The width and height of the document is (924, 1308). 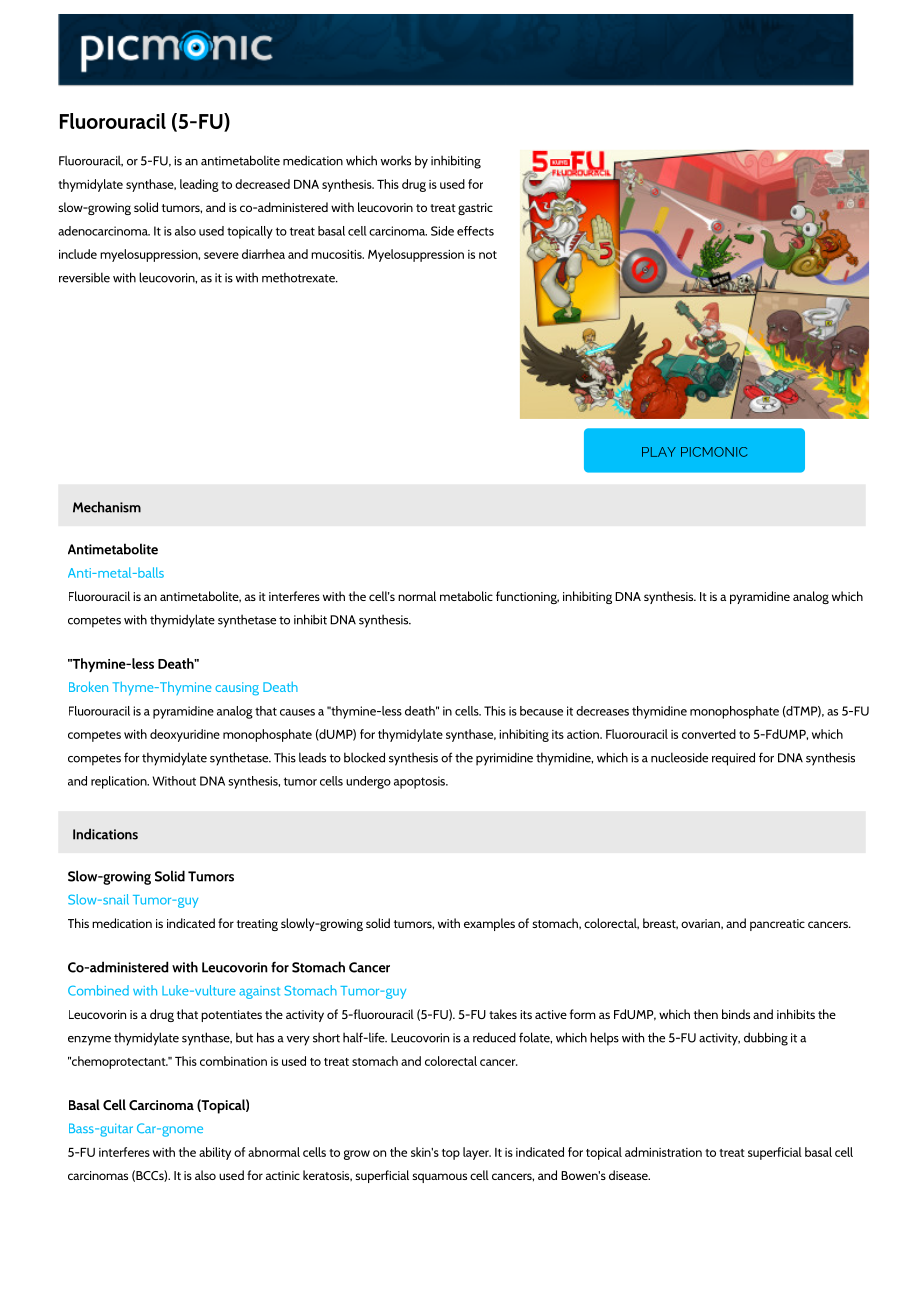 What do you see at coordinates (120, 782) in the document?
I see `replication` at bounding box center [120, 782].
